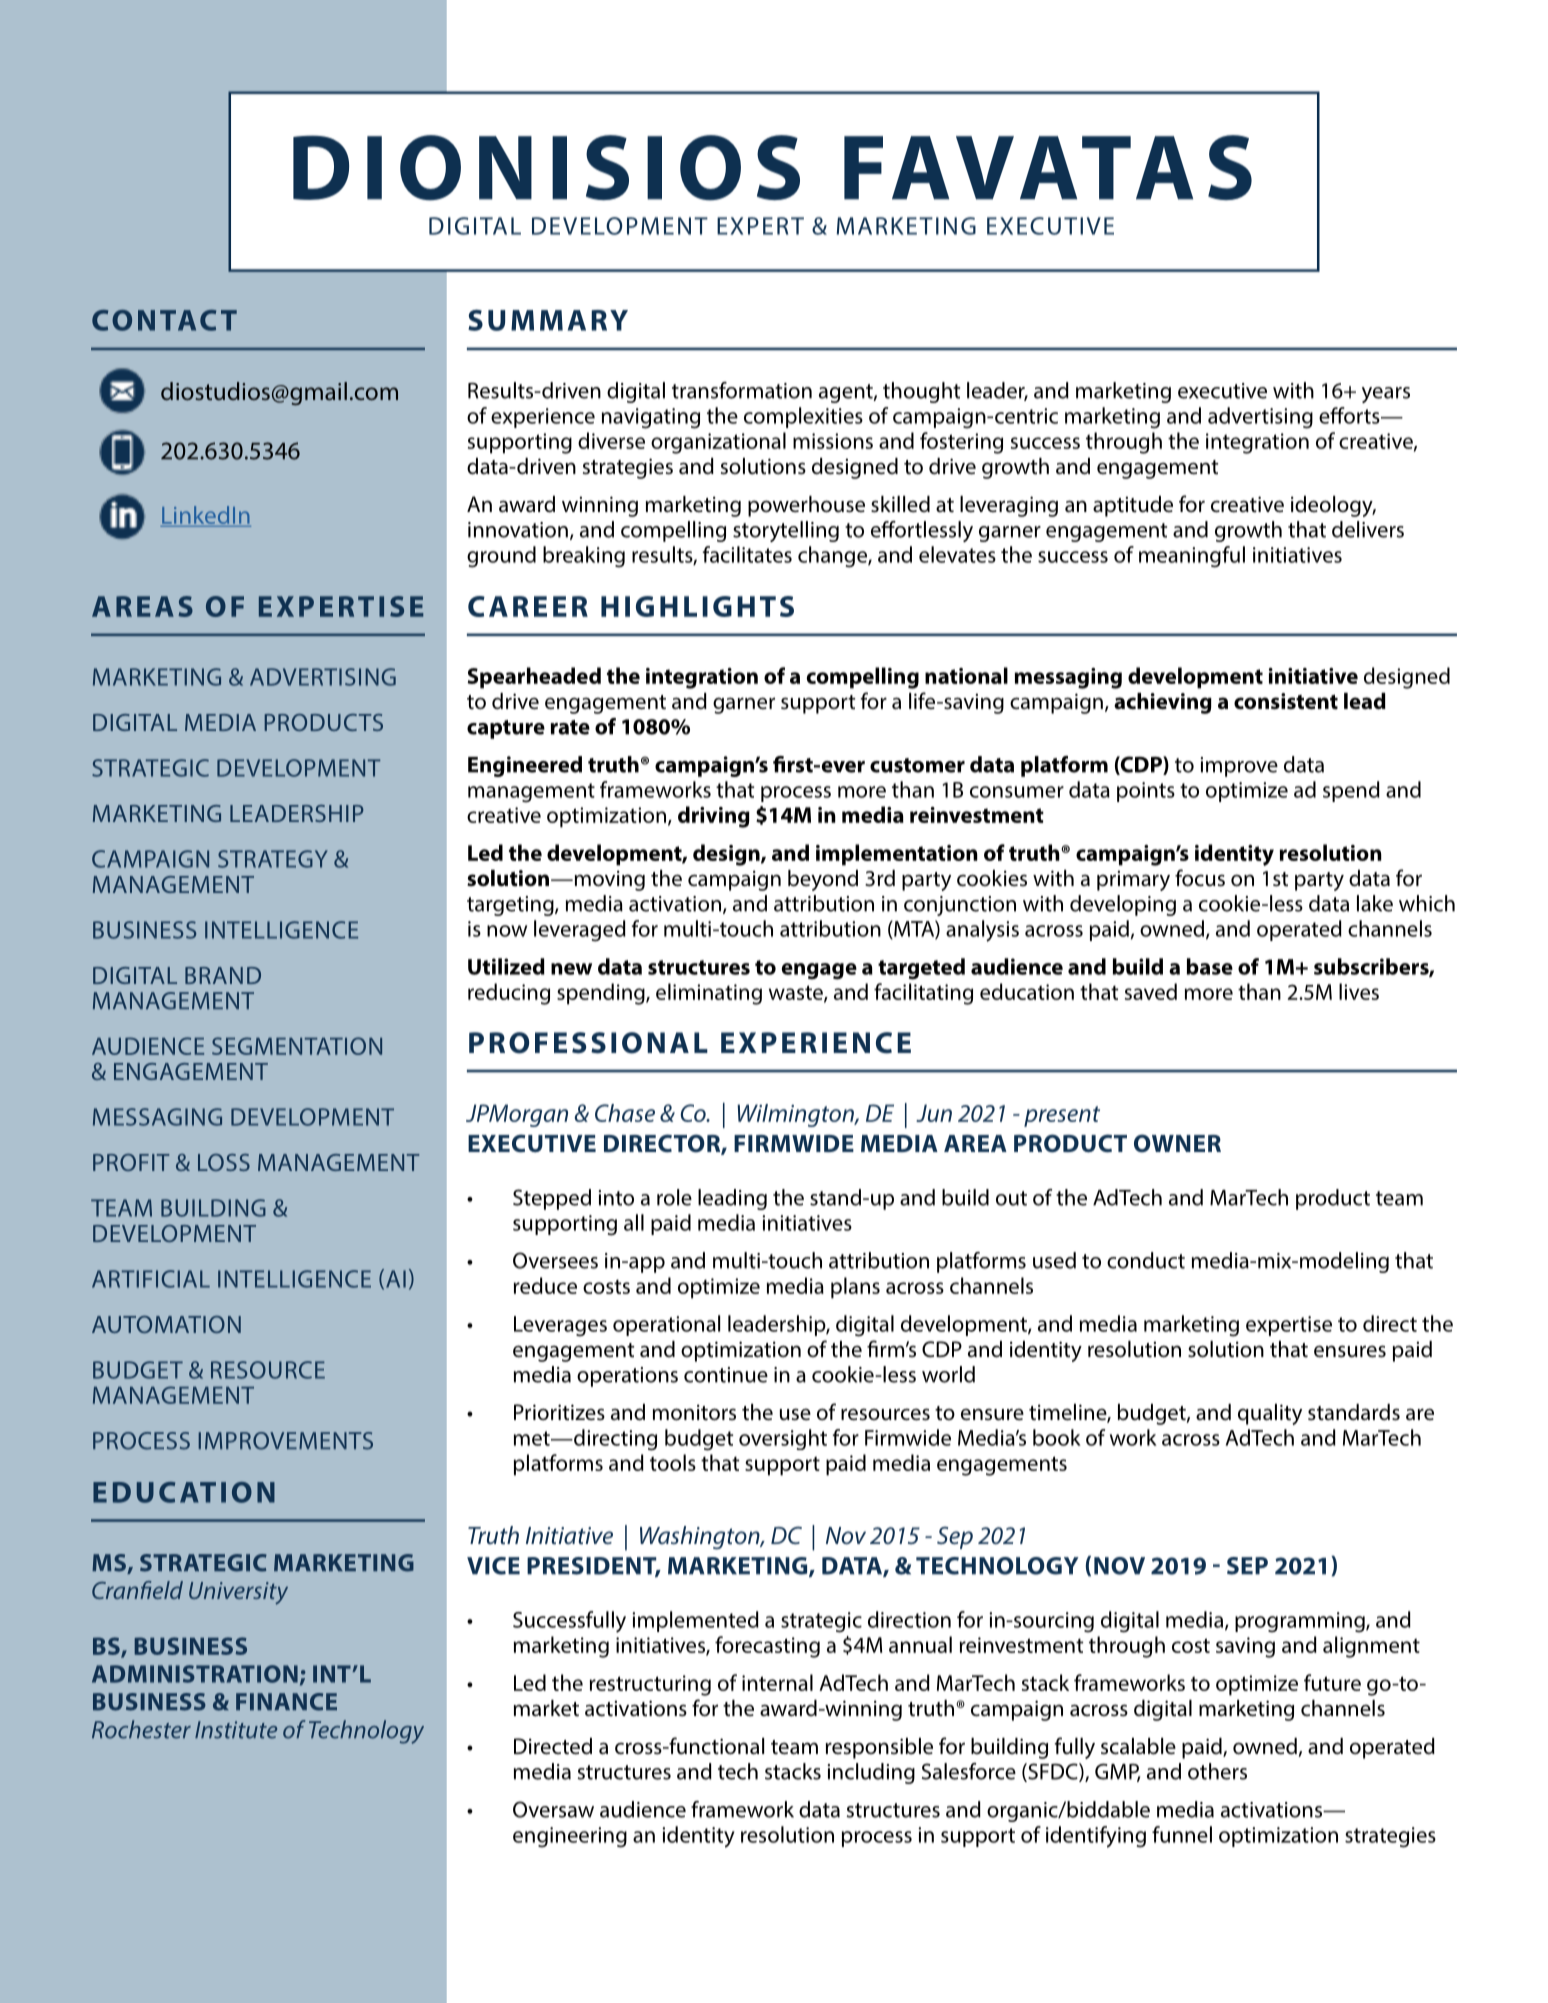  What do you see at coordinates (796, 1115) in the image?
I see `Wilmington` at bounding box center [796, 1115].
